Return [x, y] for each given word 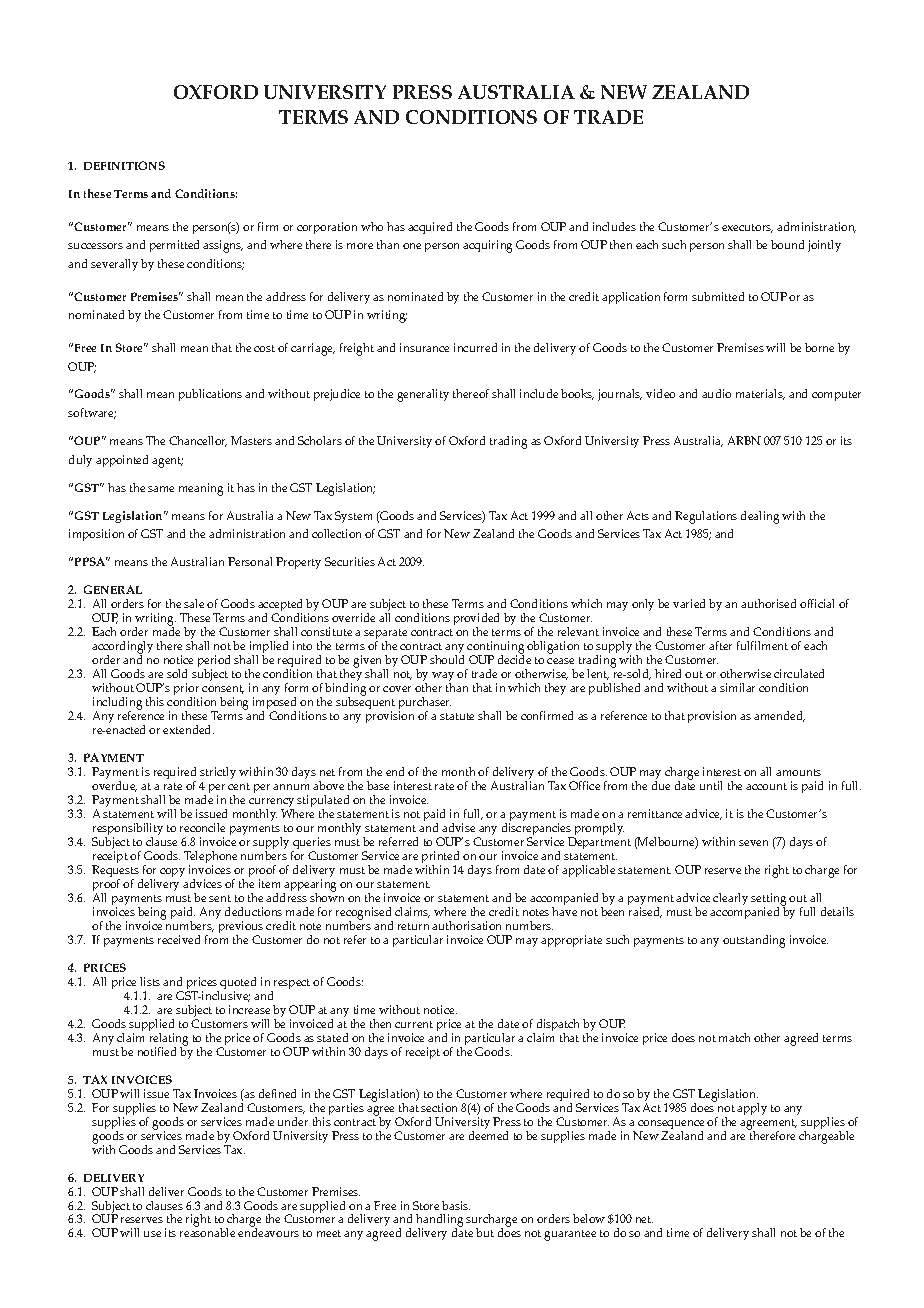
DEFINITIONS [124, 165]
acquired [430, 228]
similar [737, 687]
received [179, 939]
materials [760, 394]
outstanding [754, 941]
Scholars [320, 440]
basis [456, 1205]
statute [457, 716]
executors [747, 228]
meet [329, 1233]
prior [188, 690]
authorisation [466, 925]
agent [167, 462]
